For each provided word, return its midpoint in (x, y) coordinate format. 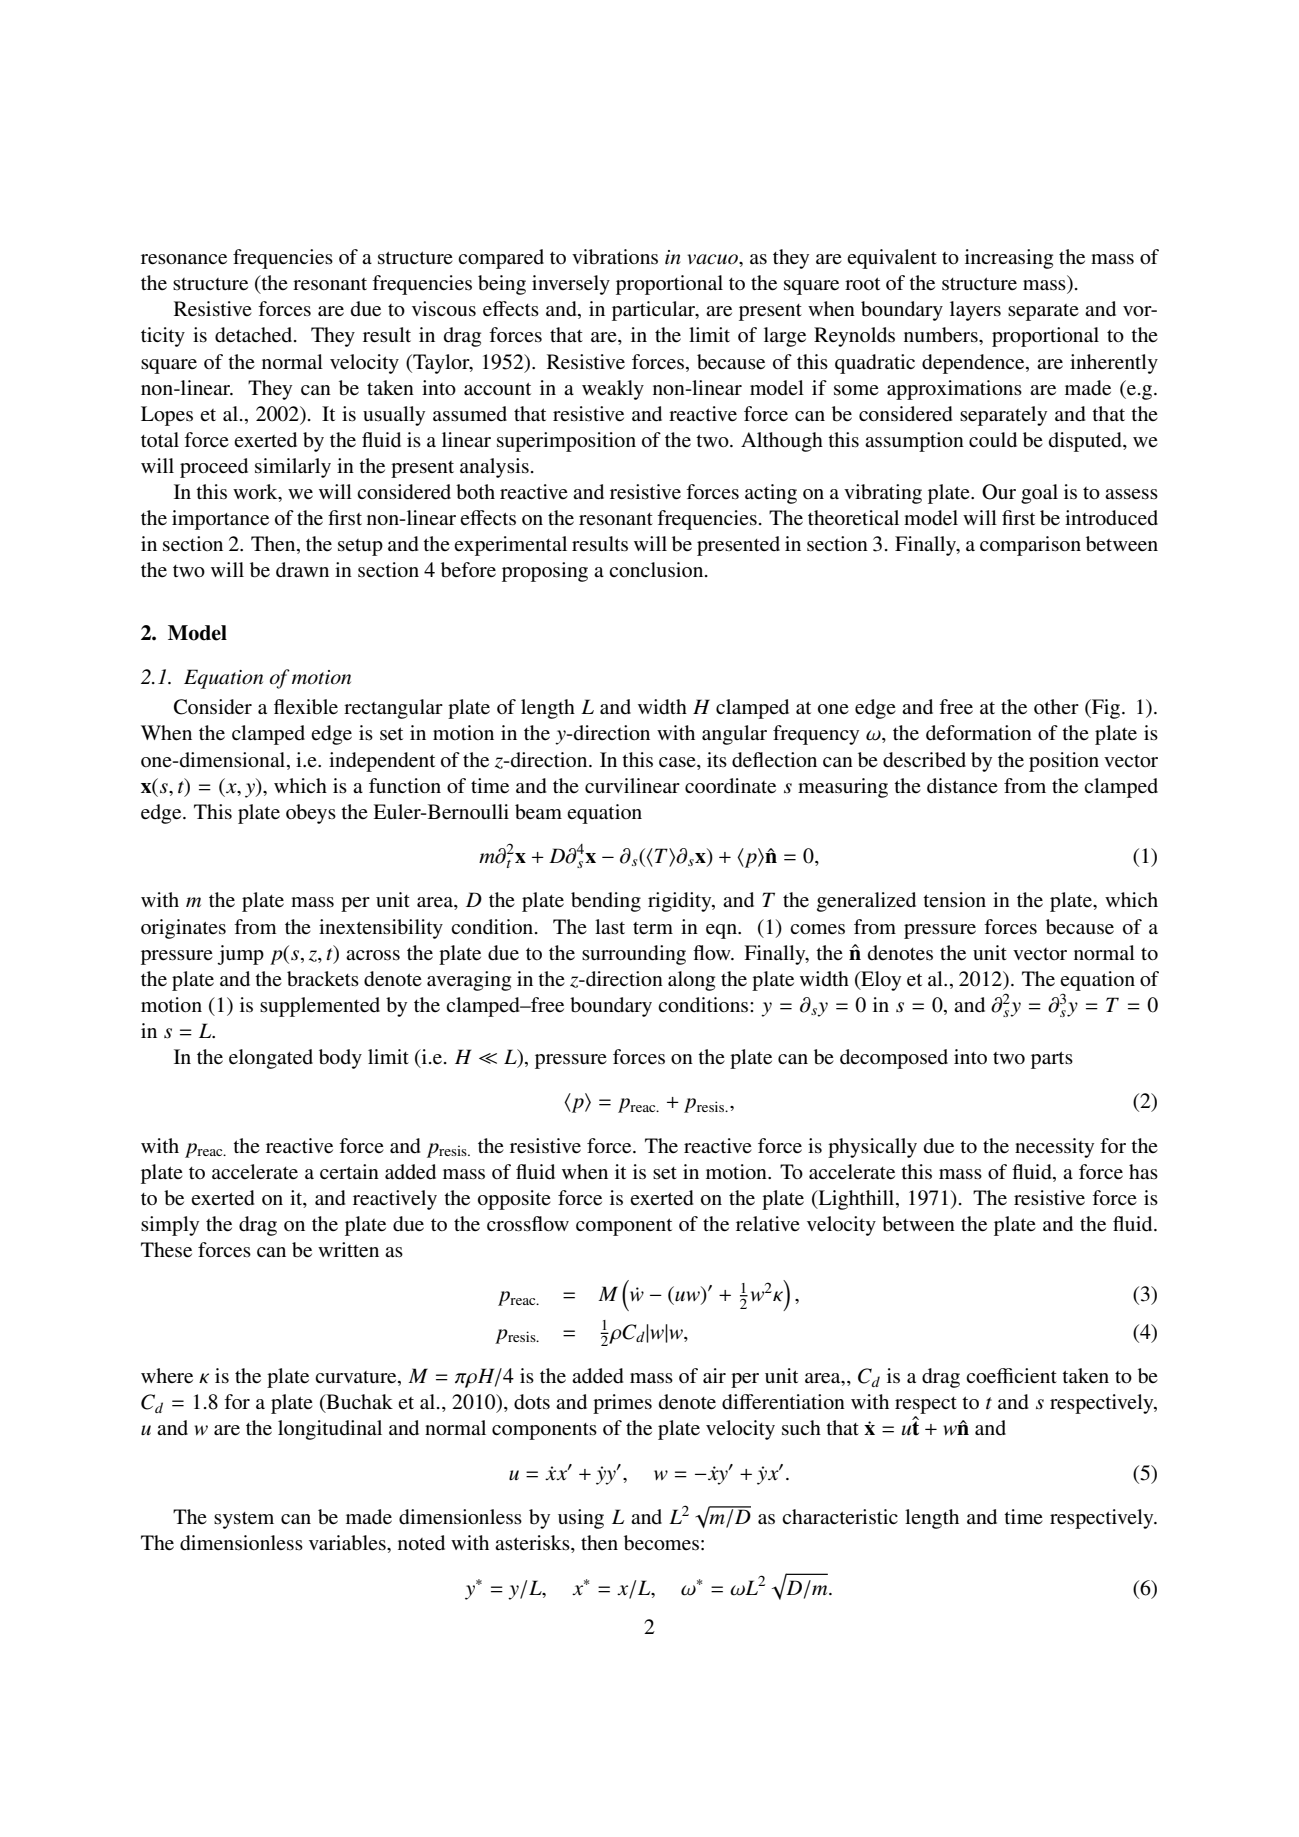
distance (962, 786)
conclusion (657, 570)
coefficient (1011, 1376)
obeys (311, 814)
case (678, 762)
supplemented (320, 1007)
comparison (1030, 546)
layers (975, 311)
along (691, 981)
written (348, 1250)
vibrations (615, 257)
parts (1052, 1060)
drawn (302, 570)
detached (255, 335)
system (244, 1520)
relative (768, 1224)
